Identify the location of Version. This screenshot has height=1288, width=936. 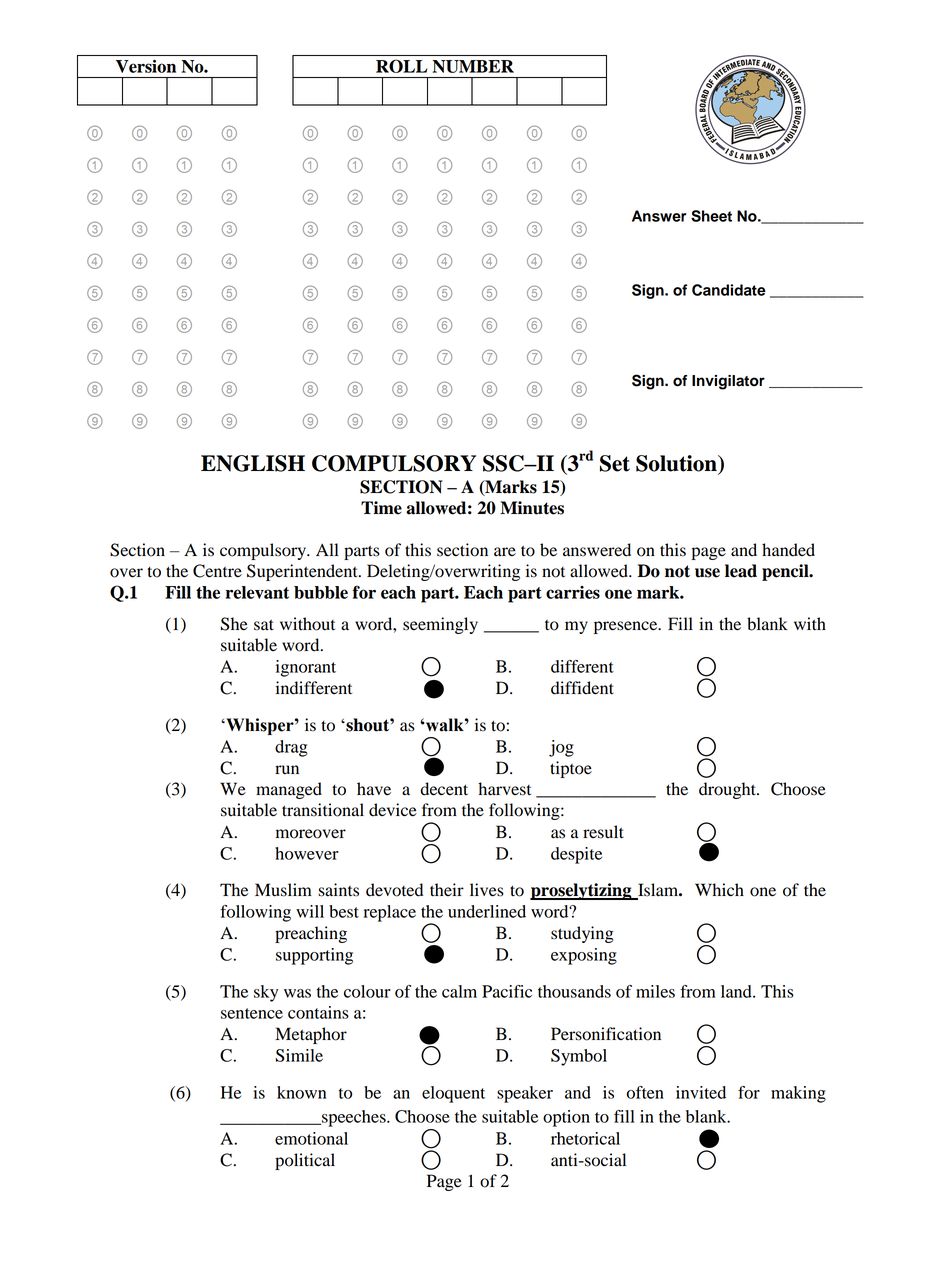
(146, 66).
